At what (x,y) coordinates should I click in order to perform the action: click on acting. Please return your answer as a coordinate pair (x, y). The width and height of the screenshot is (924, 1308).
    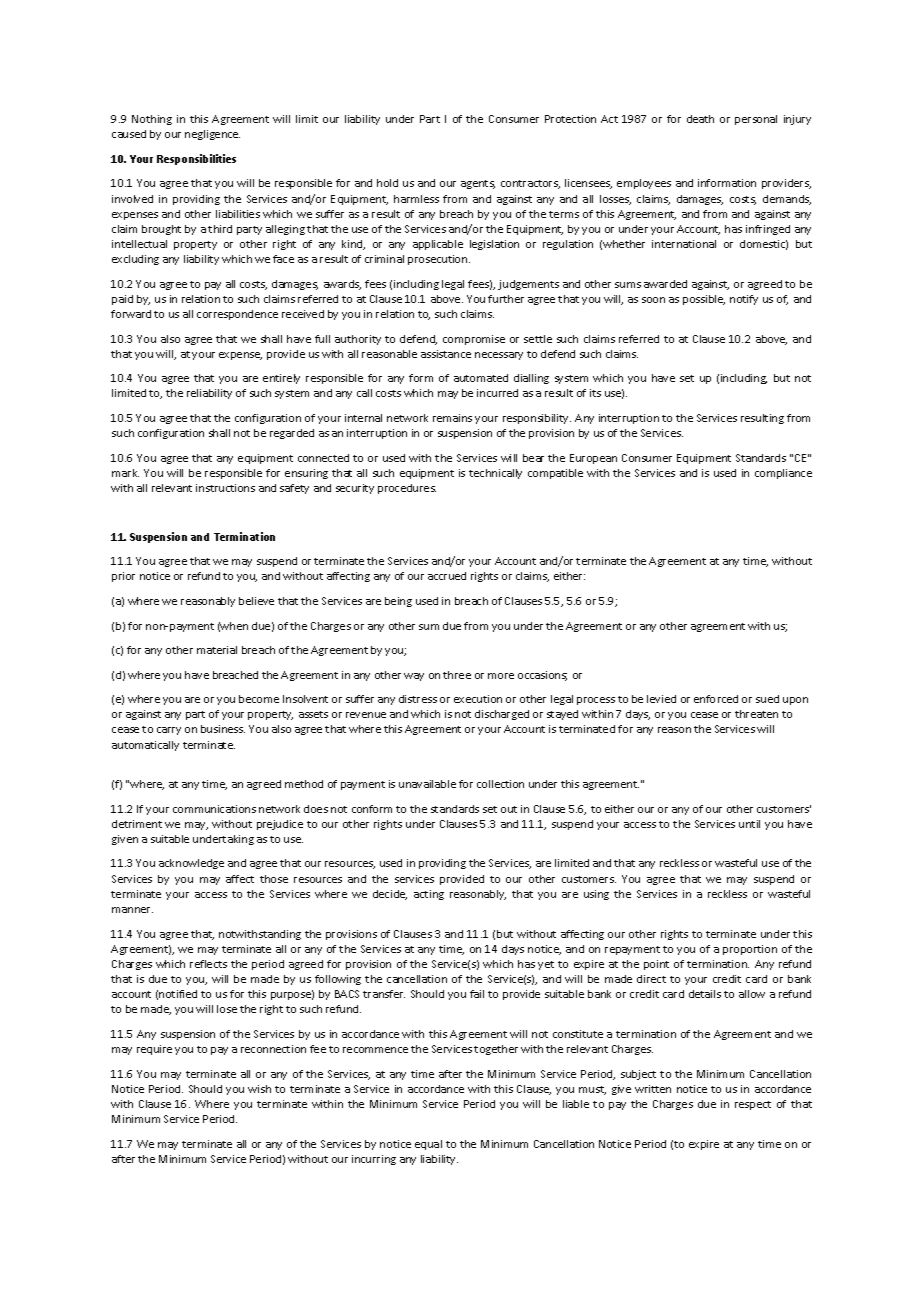
    Looking at the image, I should click on (429, 895).
